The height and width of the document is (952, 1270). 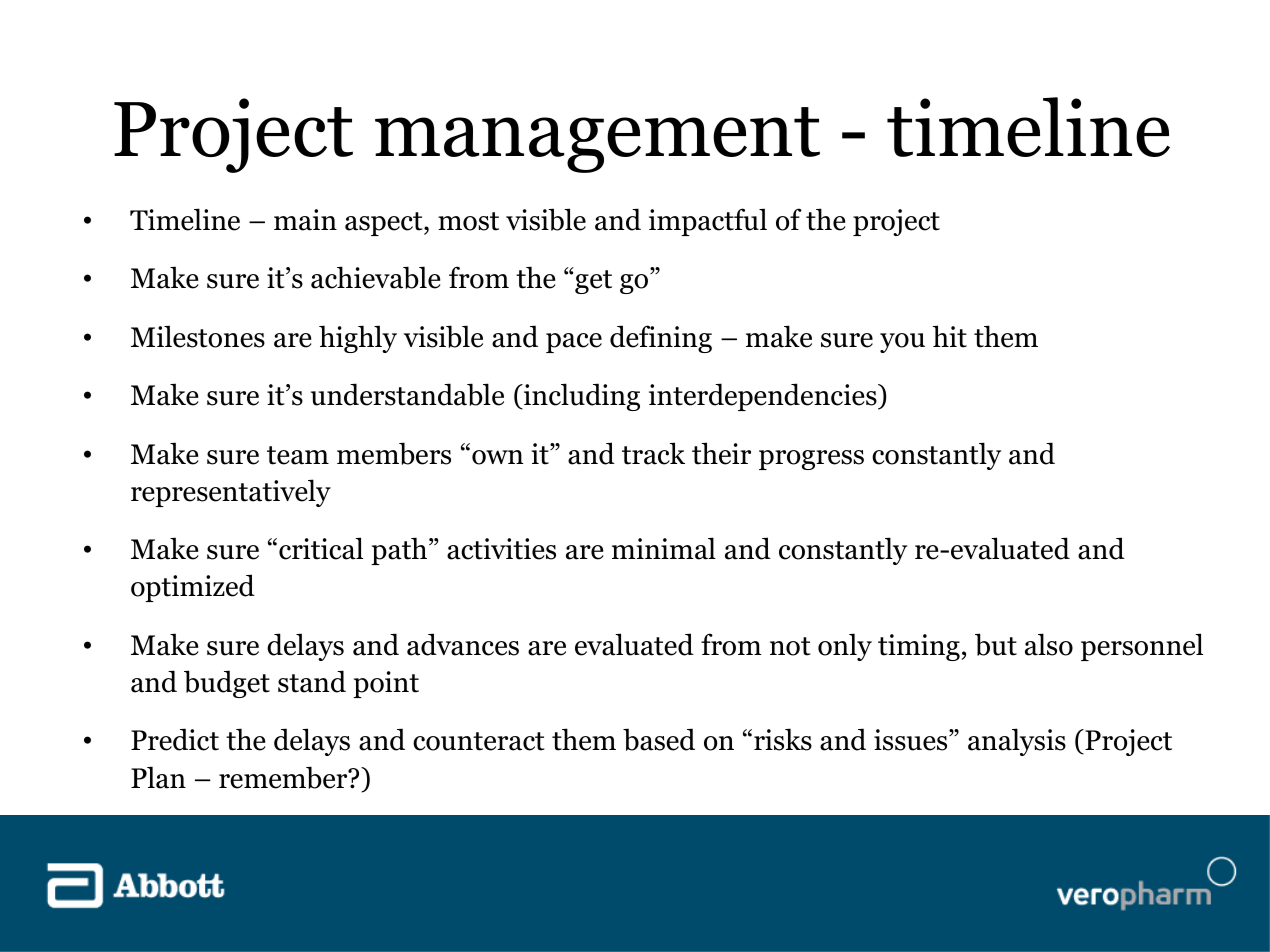 What do you see at coordinates (811, 460) in the document?
I see `progress` at bounding box center [811, 460].
